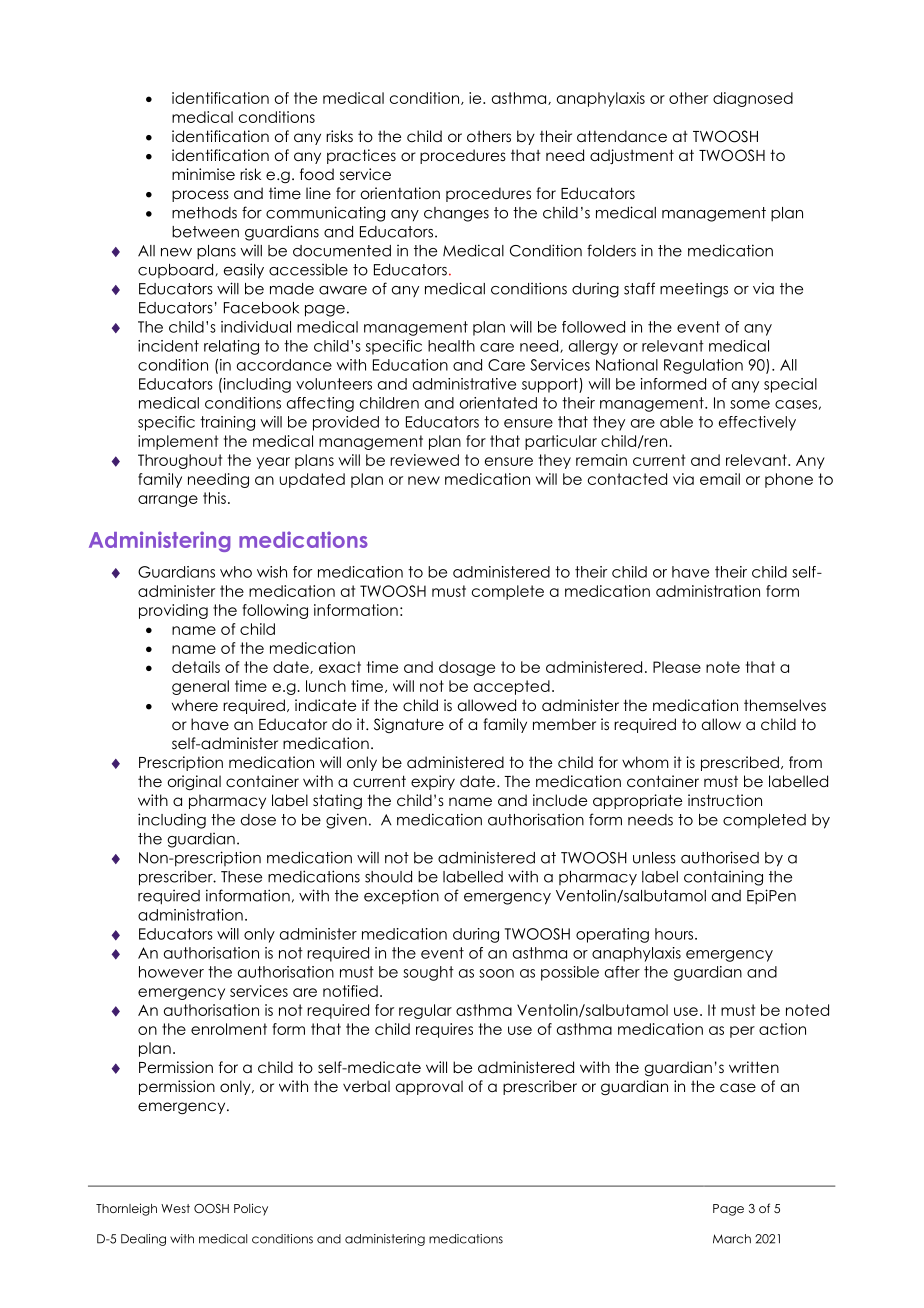 Image resolution: width=924 pixels, height=1308 pixels. What do you see at coordinates (467, 668) in the screenshot?
I see `dosage` at bounding box center [467, 668].
